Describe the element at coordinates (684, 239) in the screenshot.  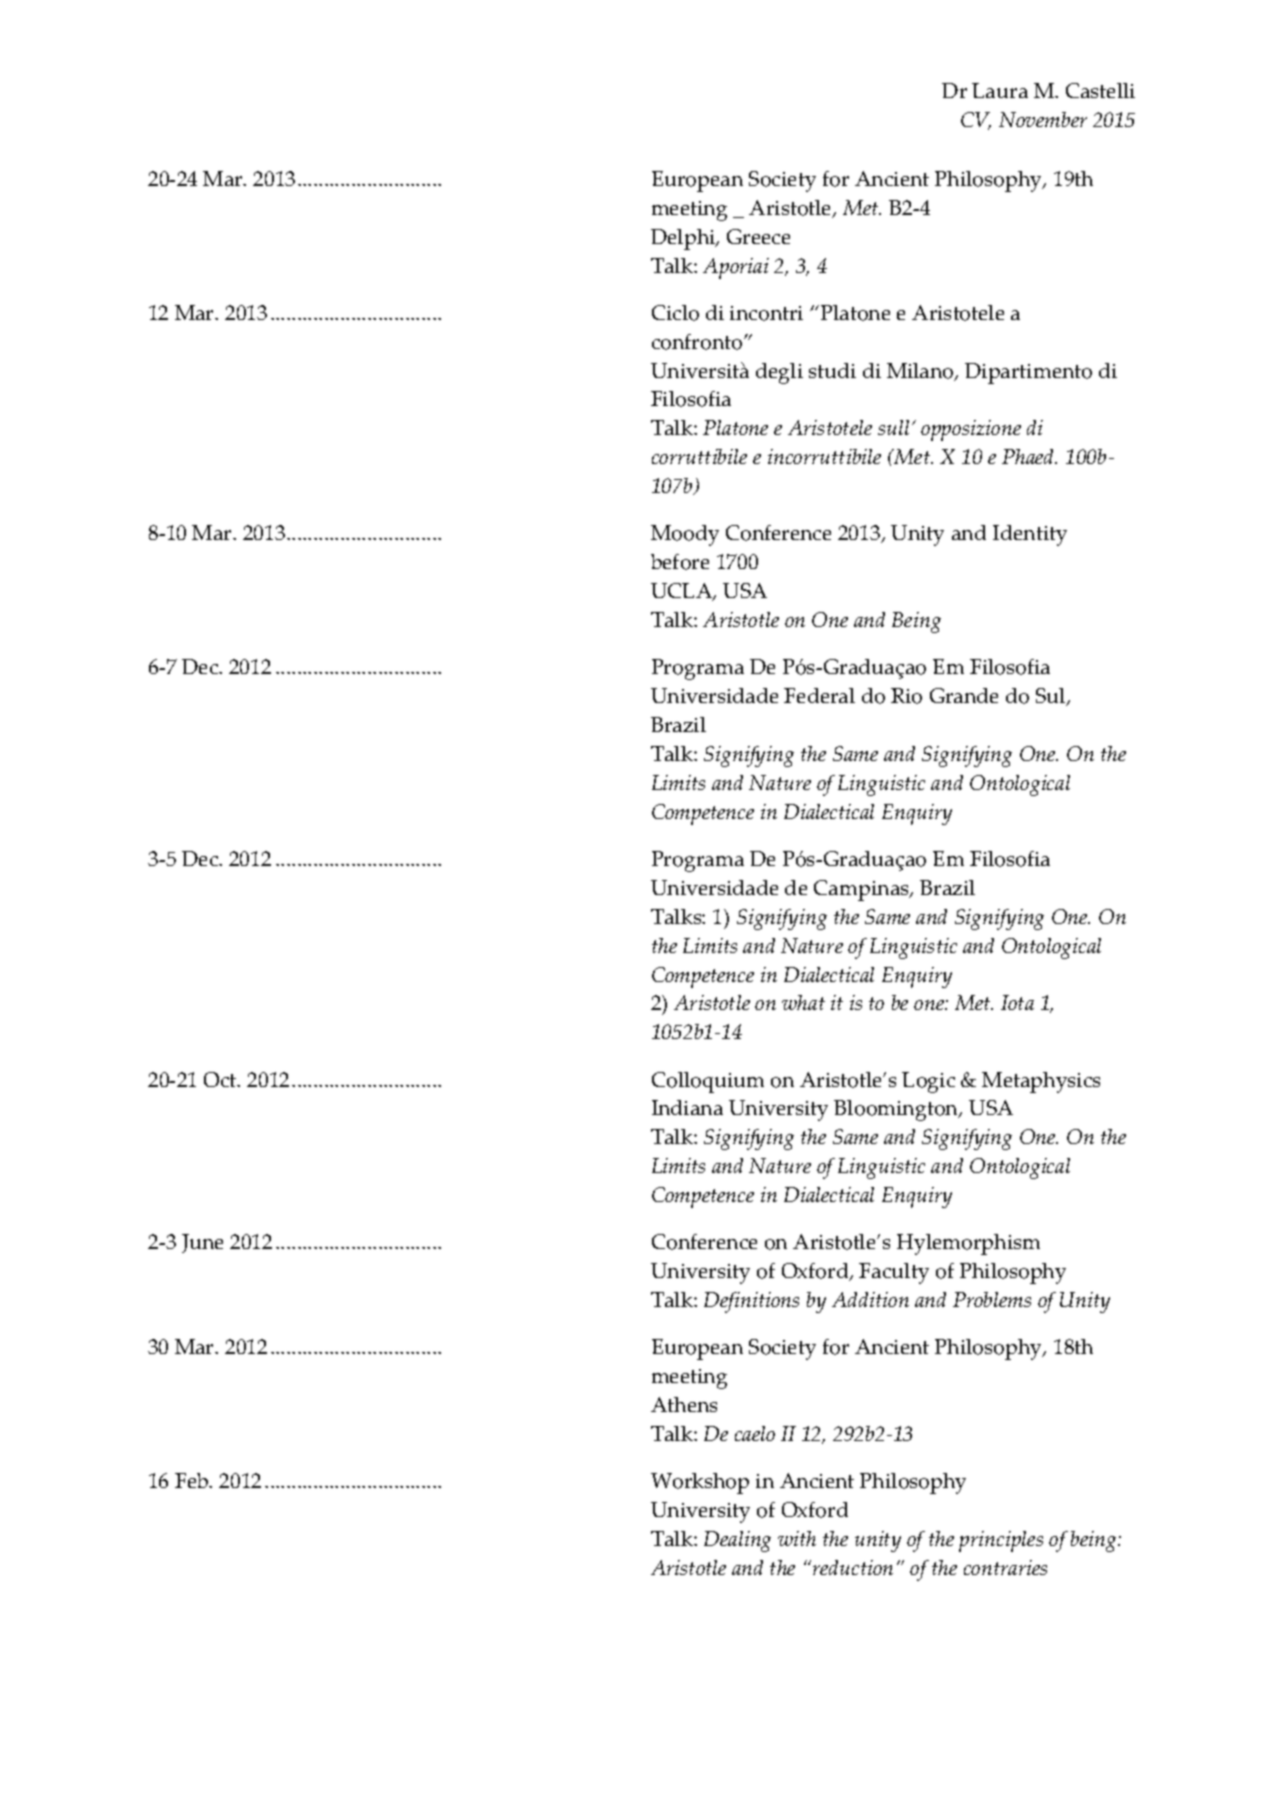
I see `Delphi` at that location.
